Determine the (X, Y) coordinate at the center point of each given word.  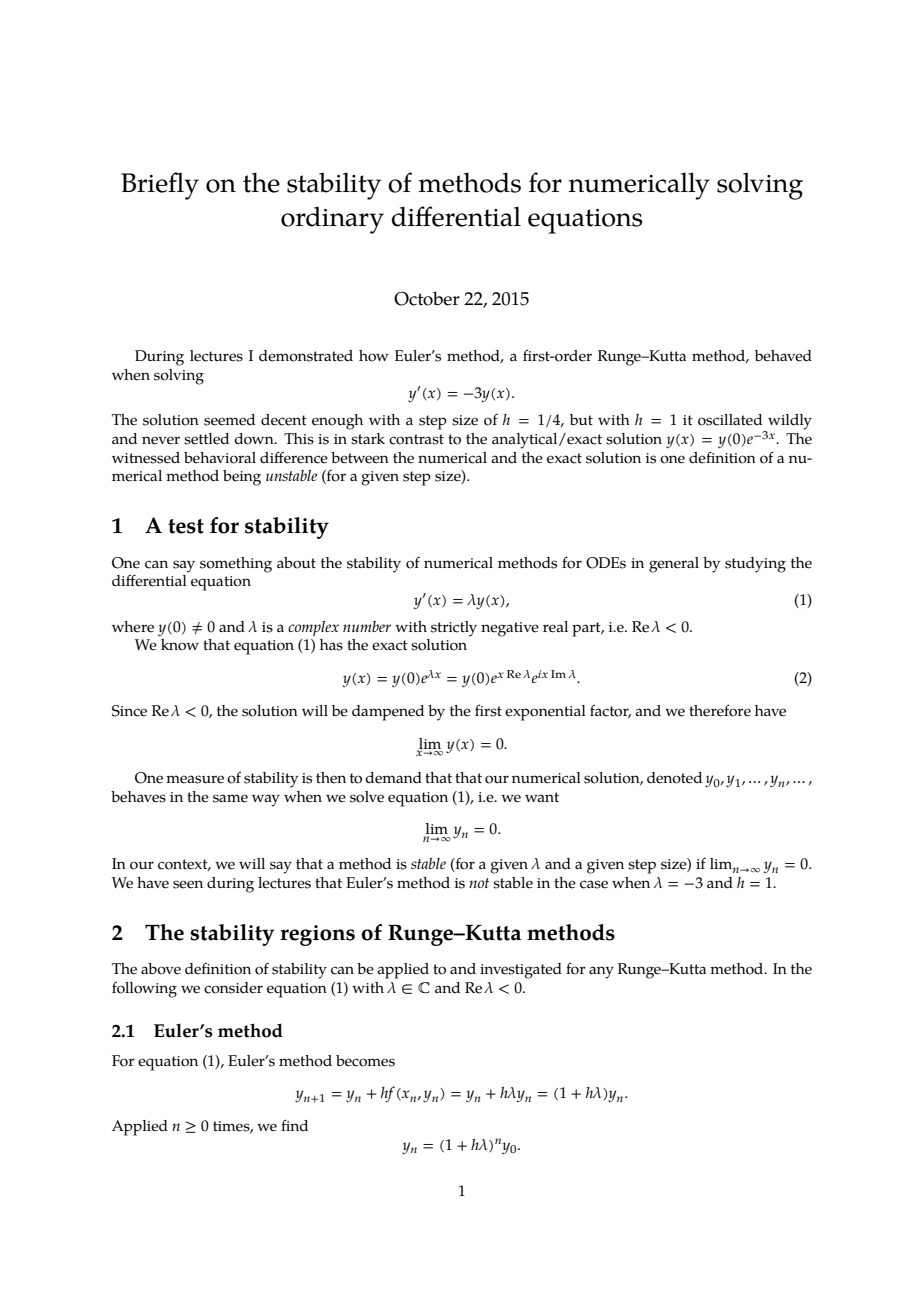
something (236, 565)
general (674, 565)
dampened (388, 713)
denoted (674, 778)
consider (233, 988)
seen (188, 884)
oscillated (730, 420)
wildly (789, 423)
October (427, 298)
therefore (720, 710)
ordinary (332, 220)
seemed (229, 420)
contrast (416, 439)
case (594, 884)
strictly (454, 629)
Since (129, 711)
